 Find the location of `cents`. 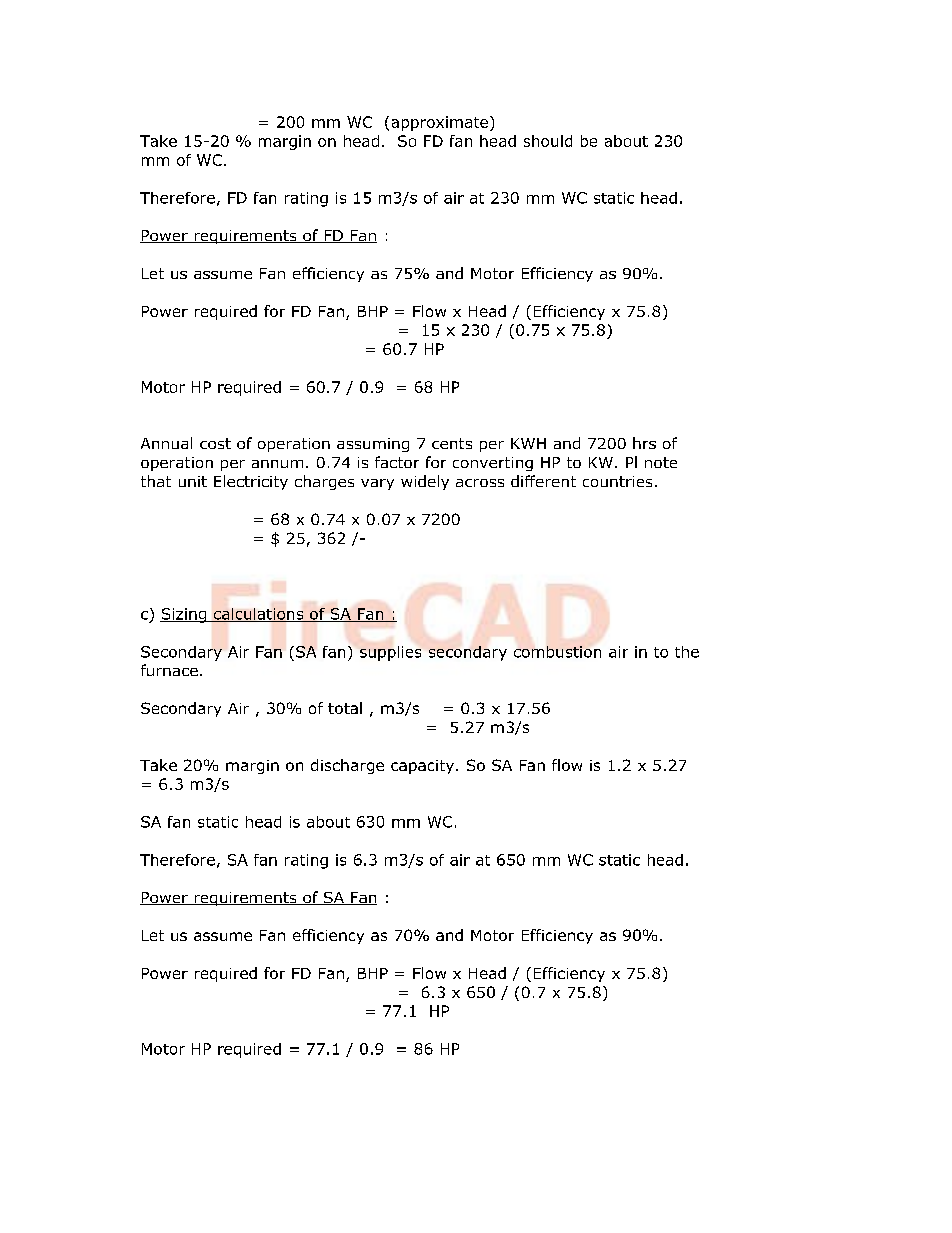

cents is located at coordinates (452, 443).
